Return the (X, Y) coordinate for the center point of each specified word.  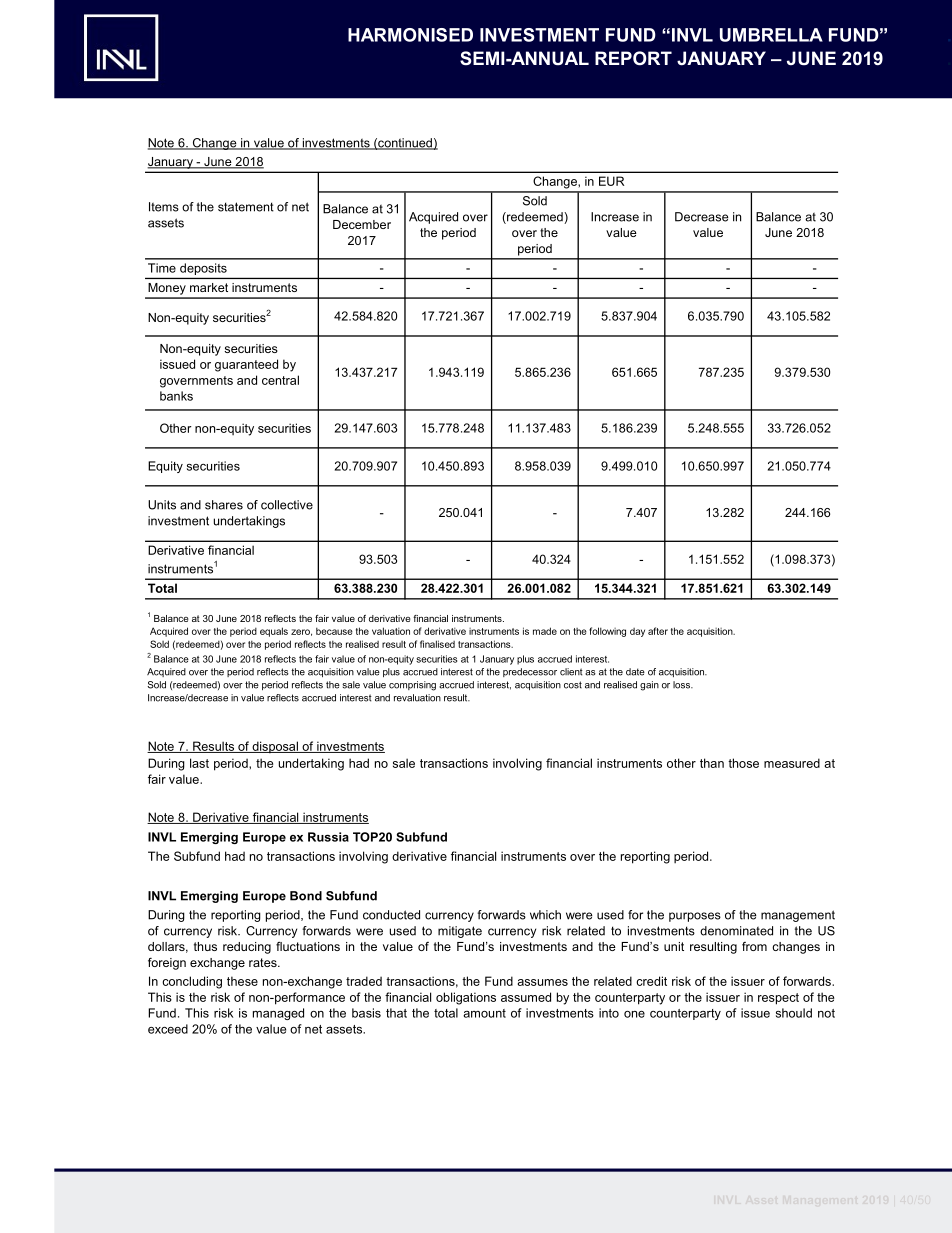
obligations (466, 998)
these (242, 981)
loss (683, 685)
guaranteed (246, 365)
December (362, 224)
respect (778, 999)
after (658, 631)
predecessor (530, 672)
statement (246, 207)
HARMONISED (410, 35)
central (280, 380)
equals (274, 632)
